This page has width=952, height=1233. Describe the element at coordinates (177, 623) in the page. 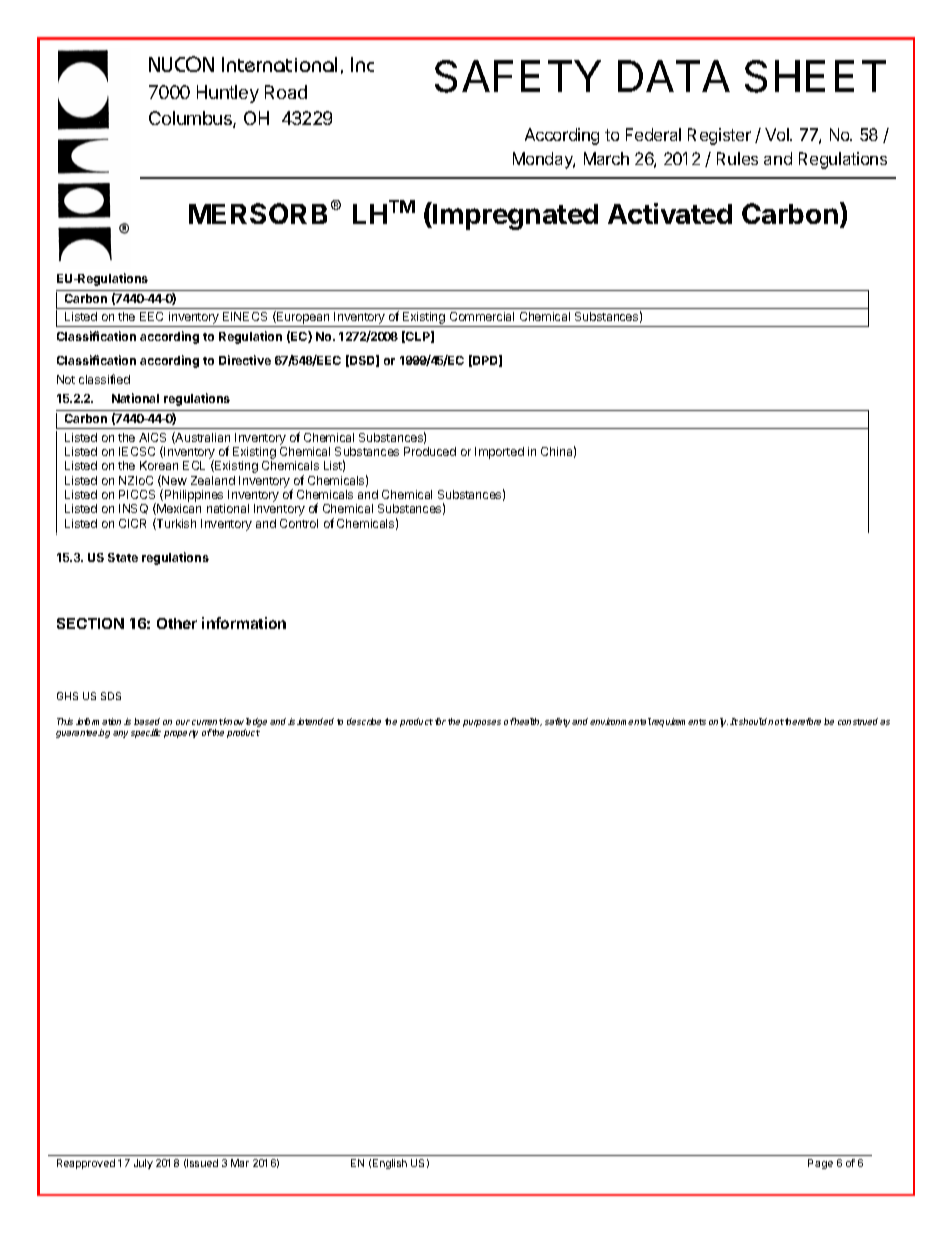

I see `Other` at that location.
